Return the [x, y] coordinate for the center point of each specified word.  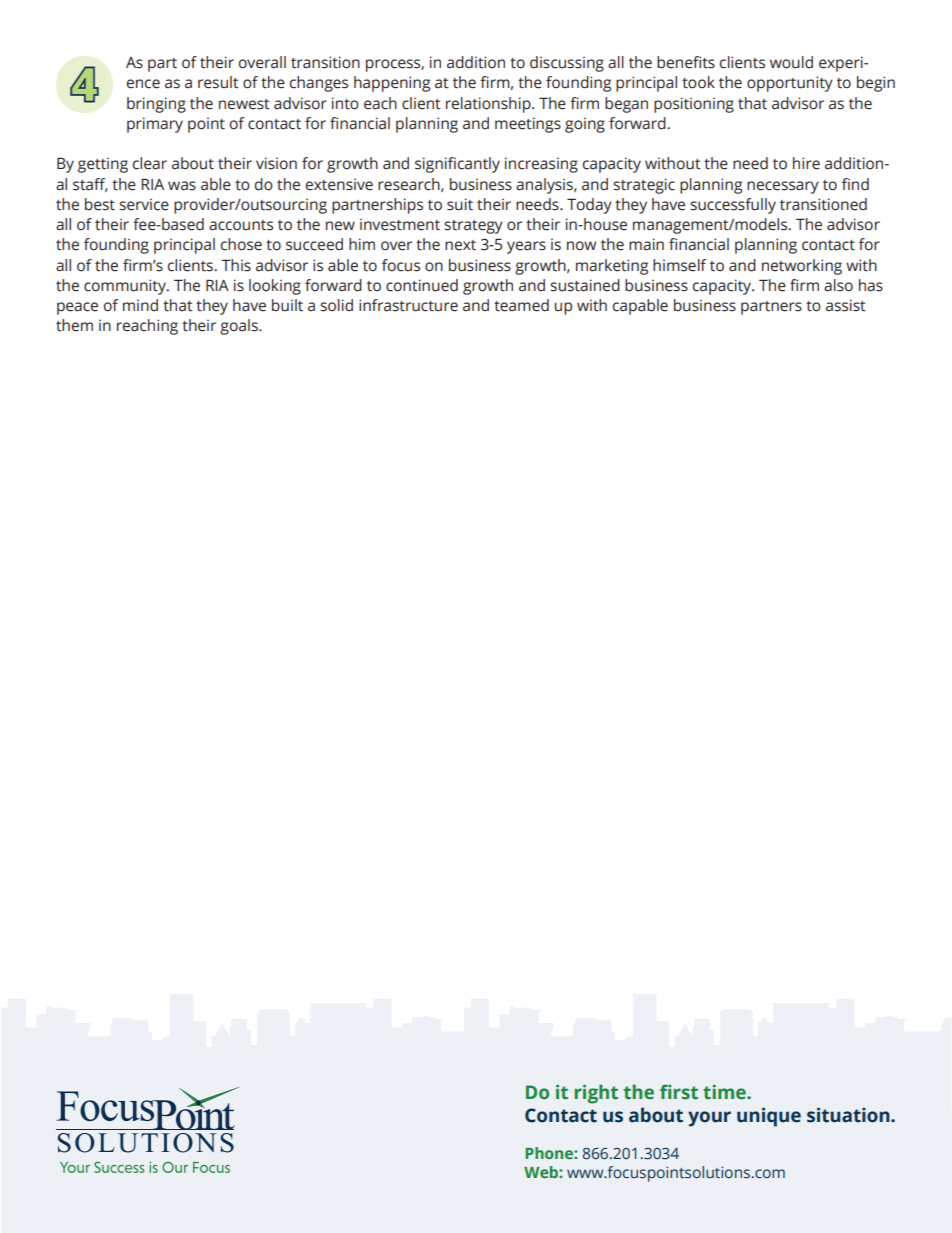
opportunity [790, 84]
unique [769, 1117]
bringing [156, 105]
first [679, 1092]
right [596, 1094]
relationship [489, 105]
